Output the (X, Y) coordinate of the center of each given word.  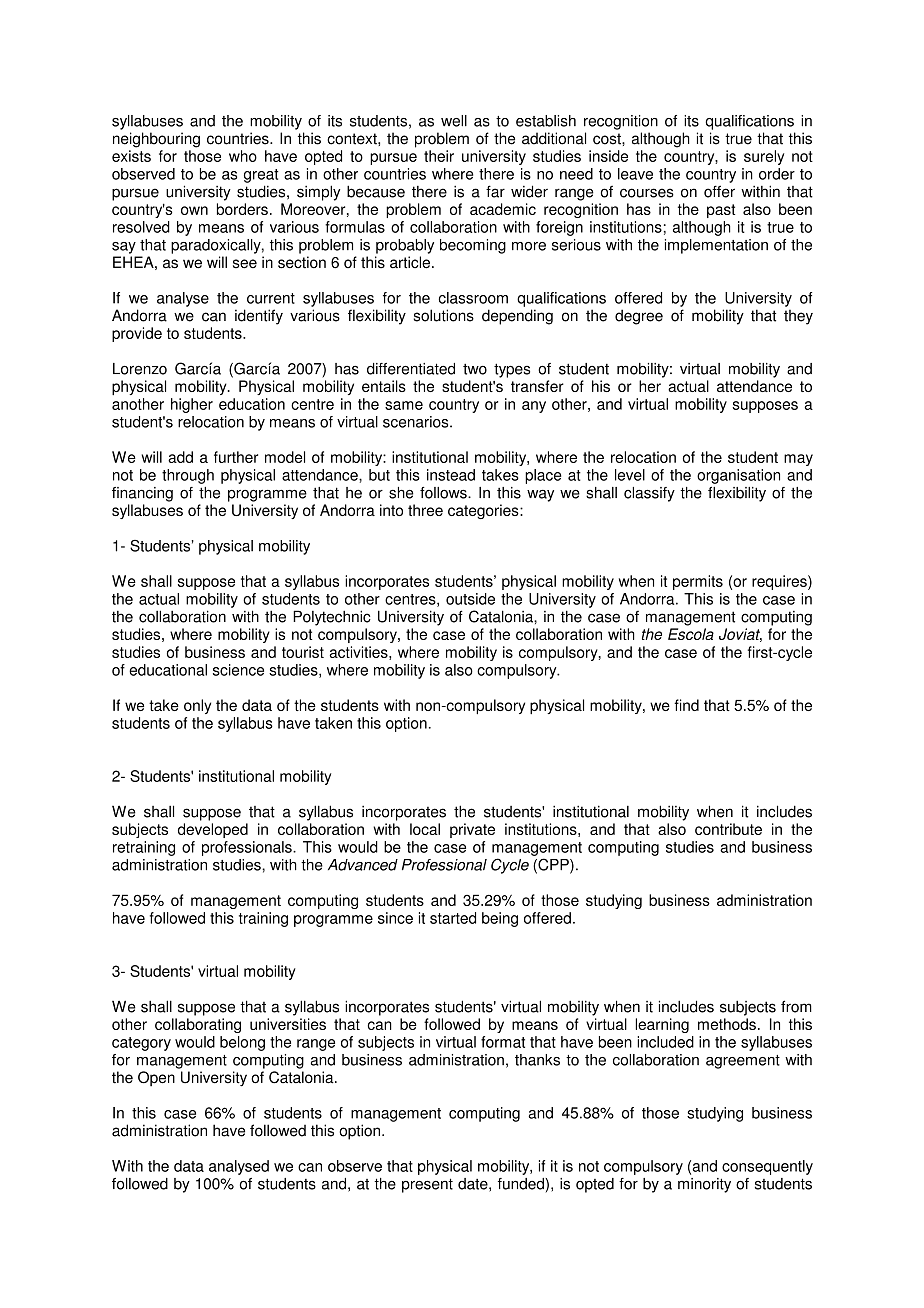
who (243, 156)
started (453, 918)
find (686, 705)
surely (764, 157)
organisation (738, 476)
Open (156, 1078)
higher (192, 405)
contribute (728, 829)
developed (213, 830)
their (439, 156)
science (238, 670)
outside (470, 599)
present (427, 1185)
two (475, 369)
